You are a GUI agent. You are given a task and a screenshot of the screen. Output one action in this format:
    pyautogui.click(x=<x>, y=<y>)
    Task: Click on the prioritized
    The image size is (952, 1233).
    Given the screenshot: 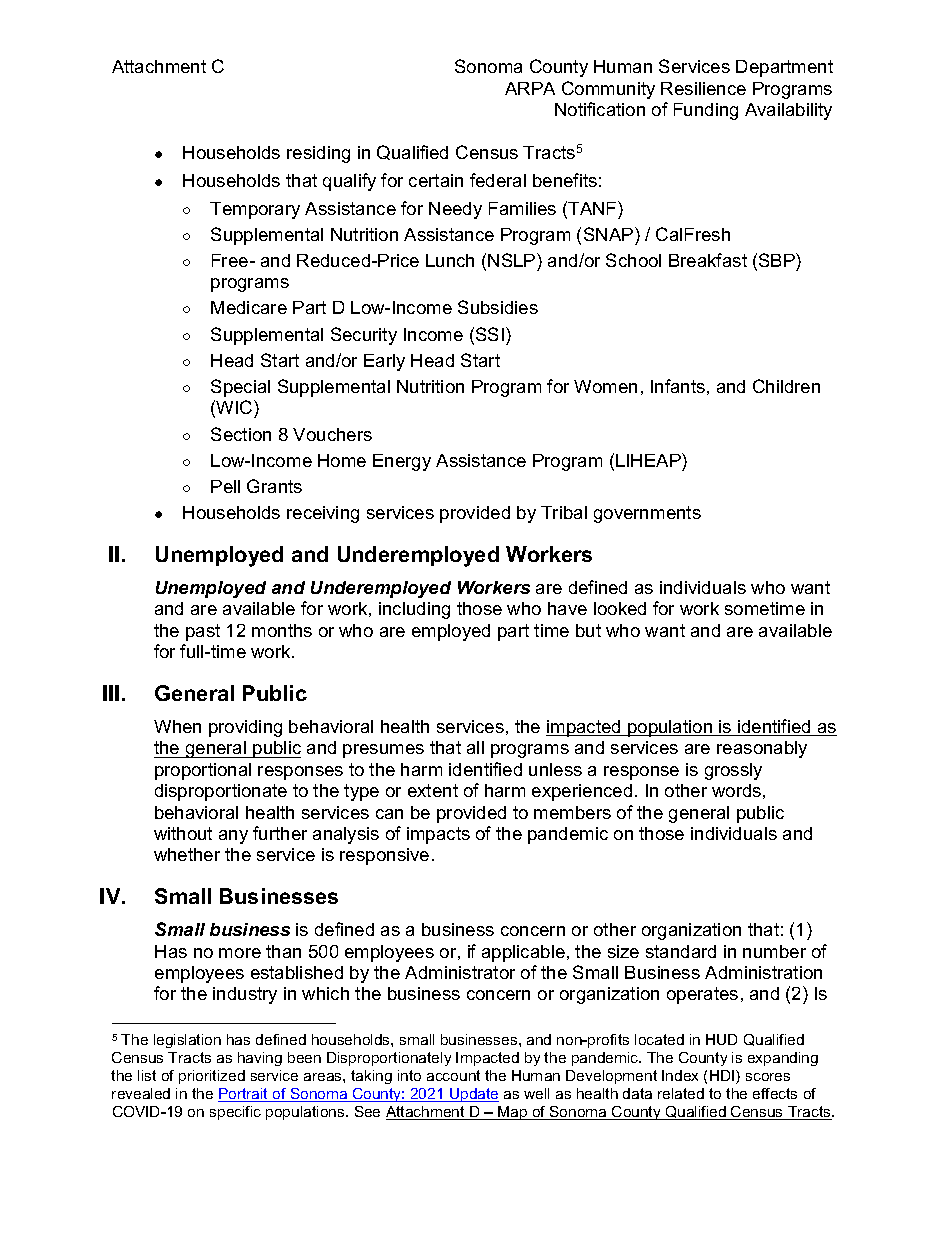 What is the action you would take?
    pyautogui.click(x=212, y=1077)
